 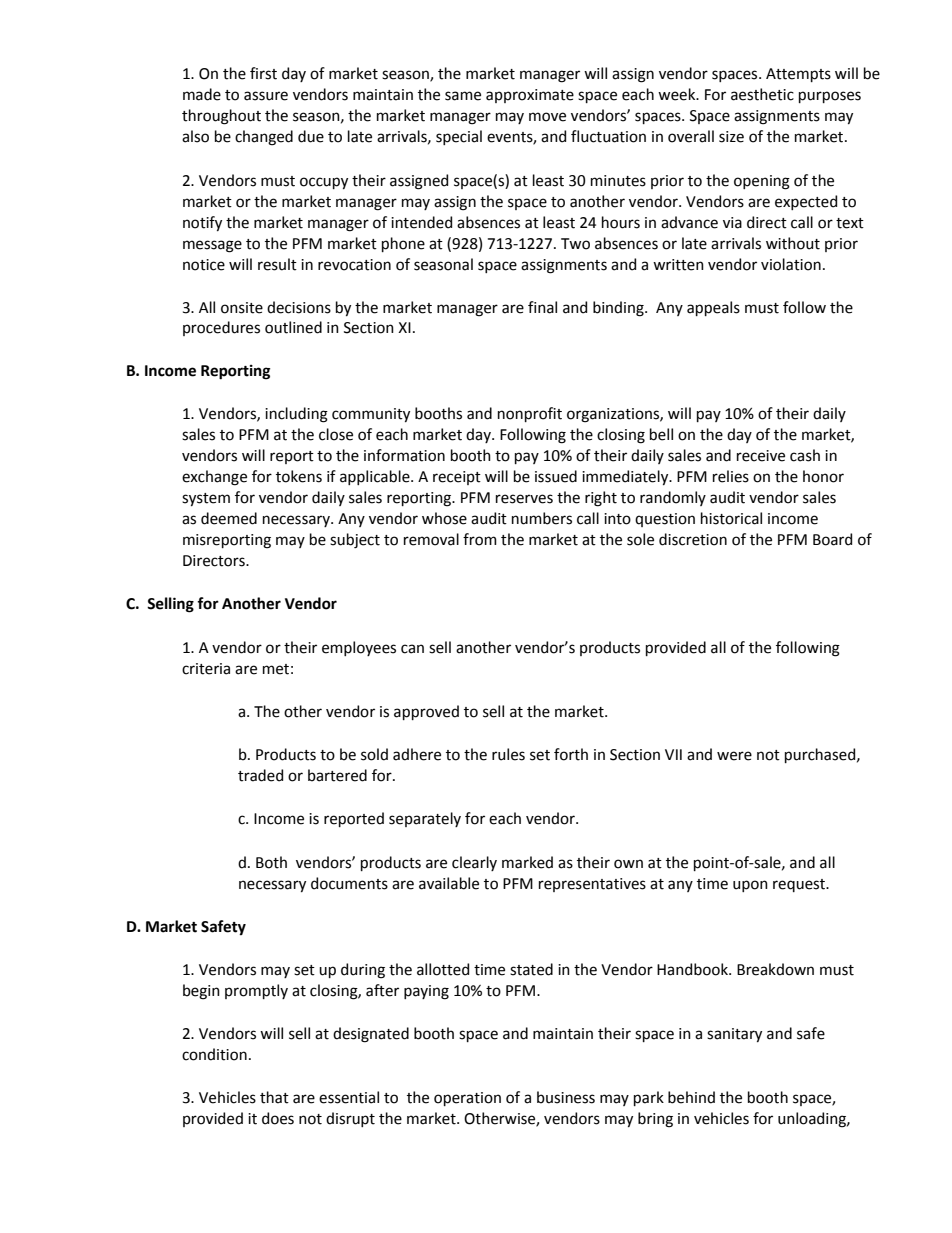 I want to click on Board, so click(x=832, y=539).
